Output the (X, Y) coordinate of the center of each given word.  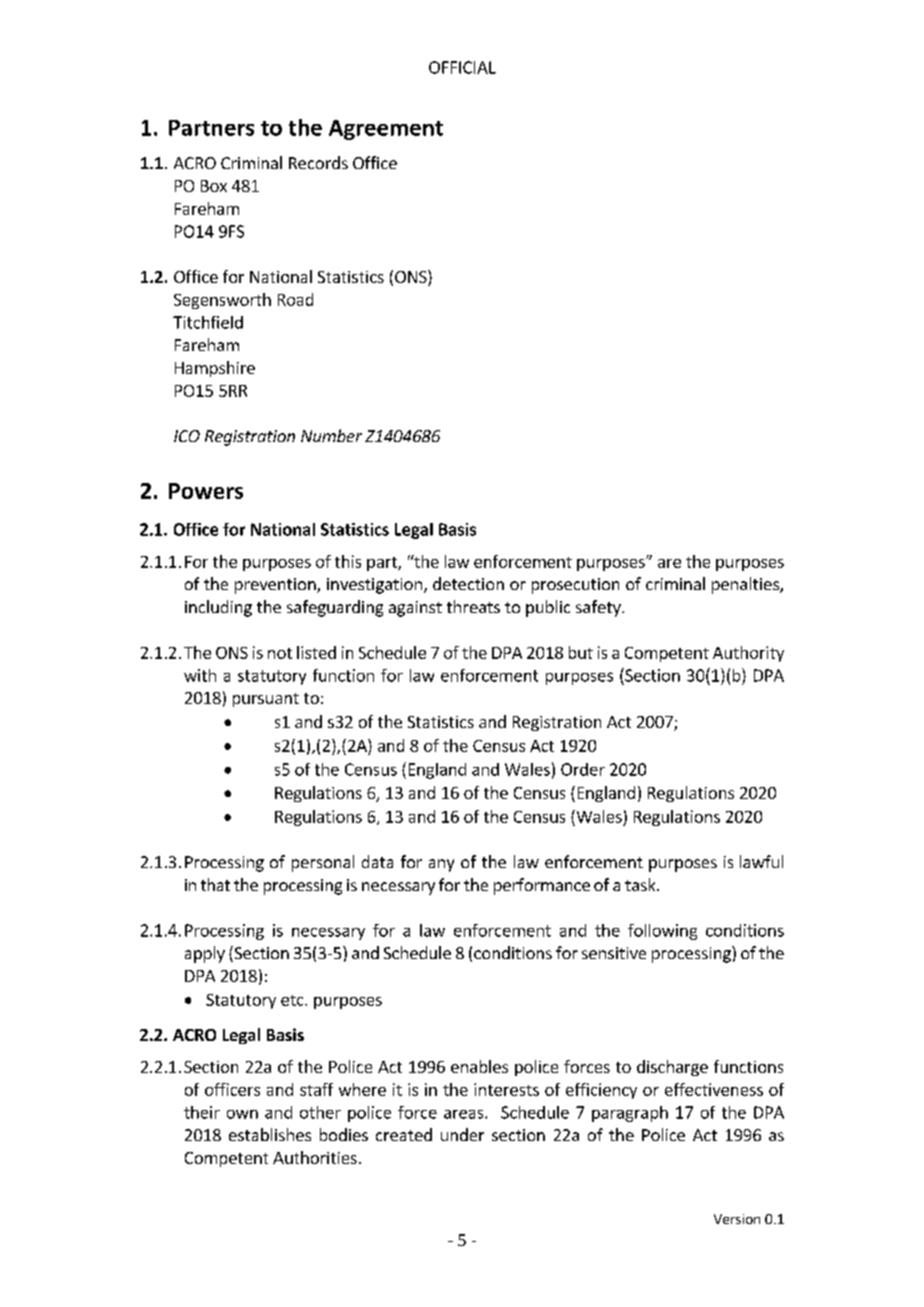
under (462, 1134)
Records (318, 162)
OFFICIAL (462, 67)
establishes (270, 1134)
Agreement (386, 130)
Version (737, 1219)
